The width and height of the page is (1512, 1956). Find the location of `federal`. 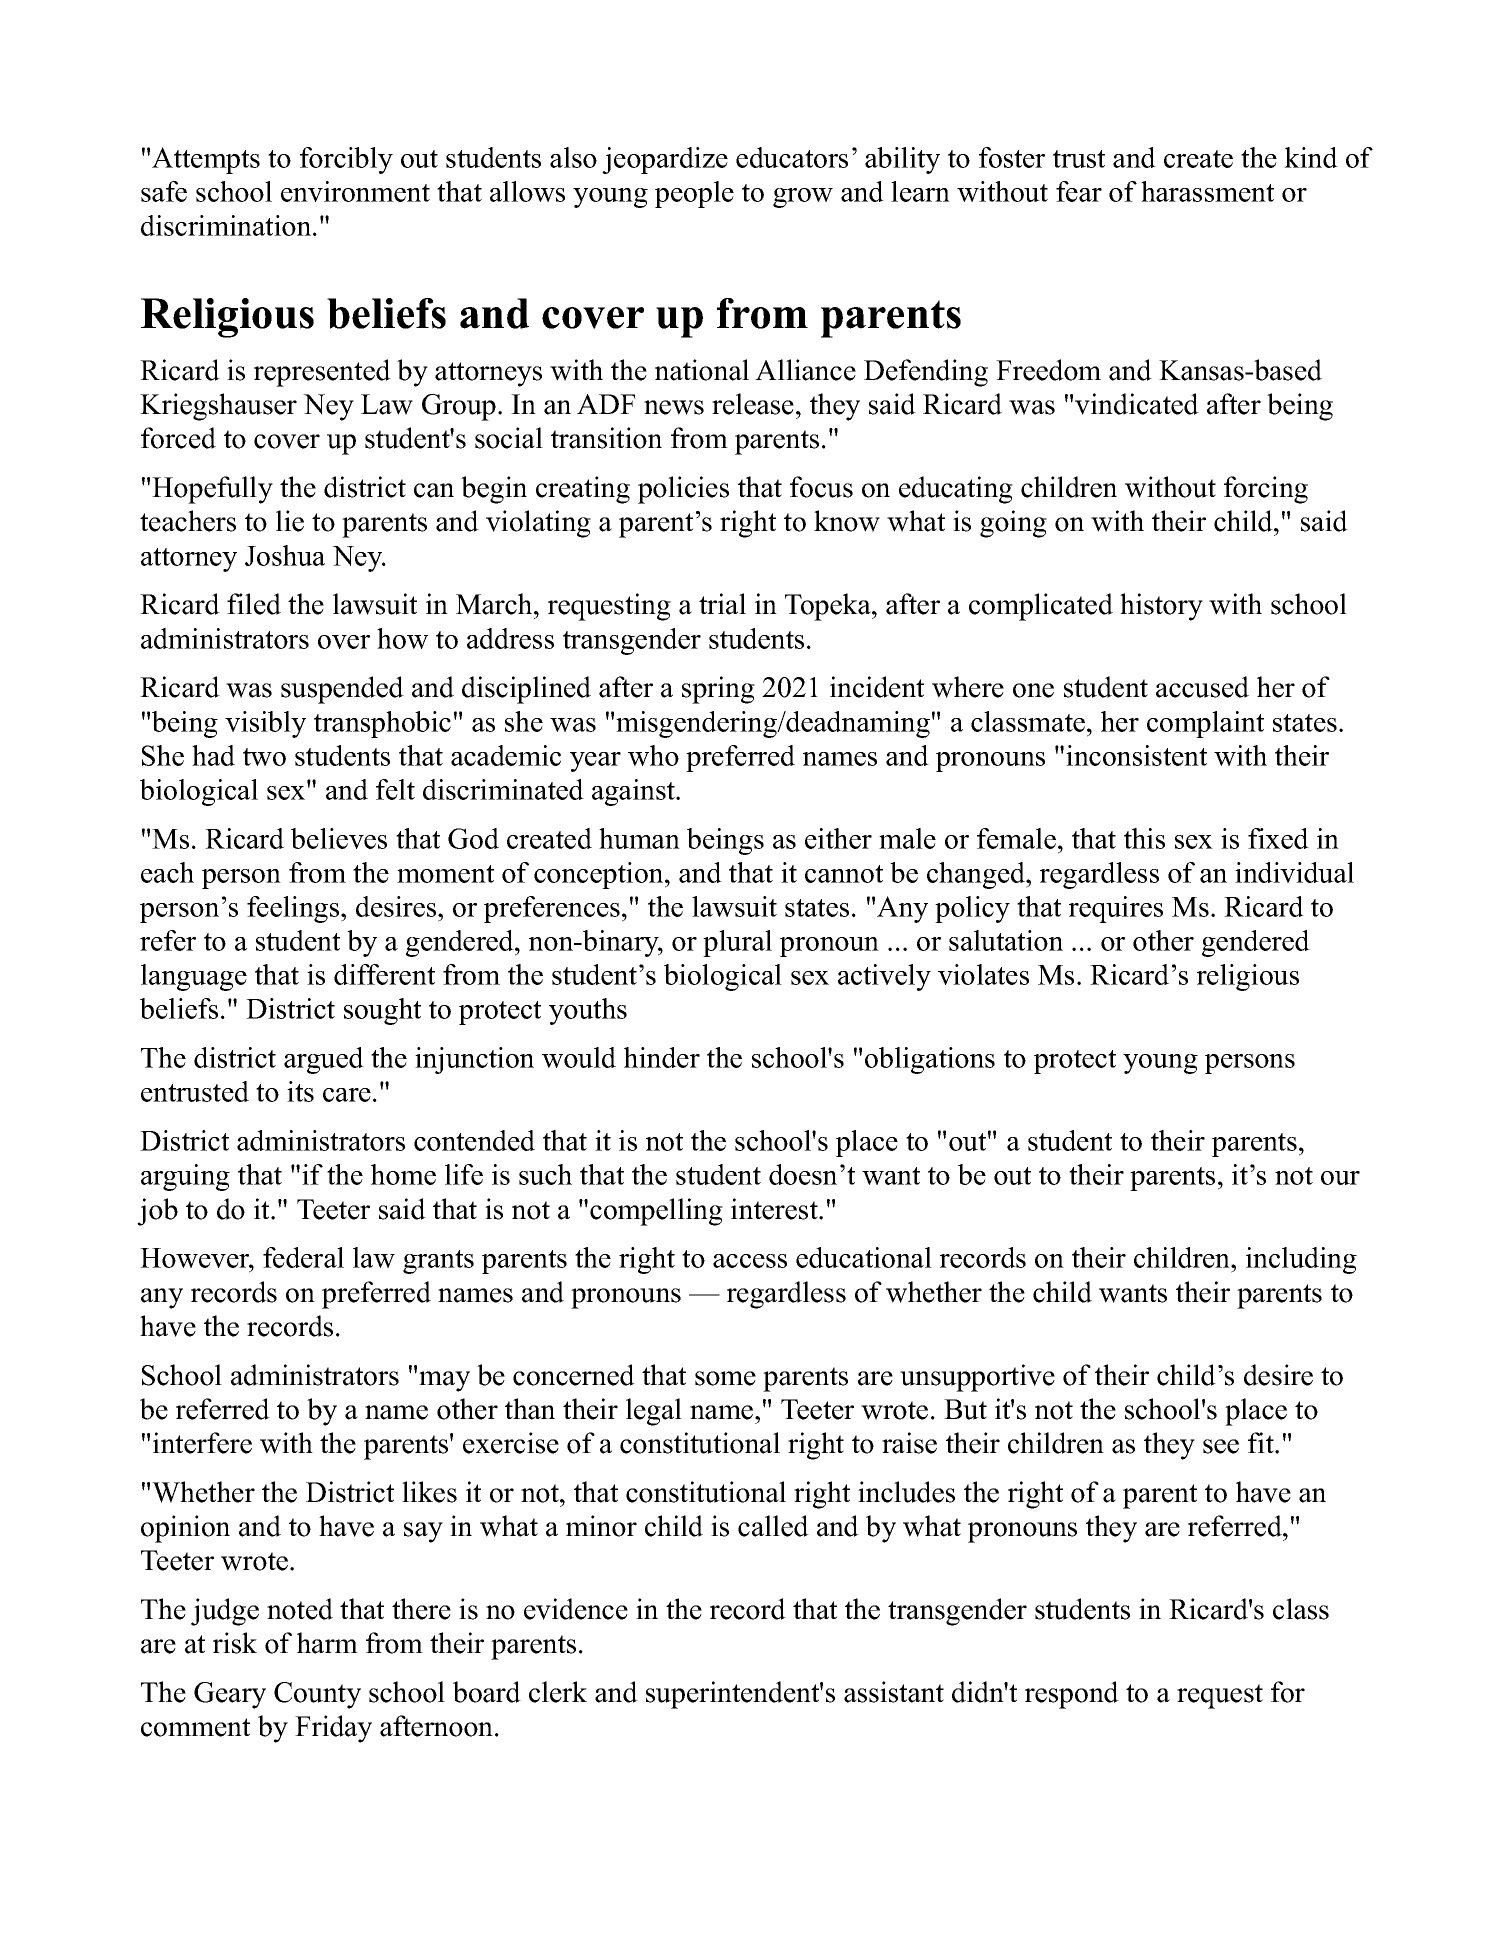

federal is located at coordinates (303, 1257).
